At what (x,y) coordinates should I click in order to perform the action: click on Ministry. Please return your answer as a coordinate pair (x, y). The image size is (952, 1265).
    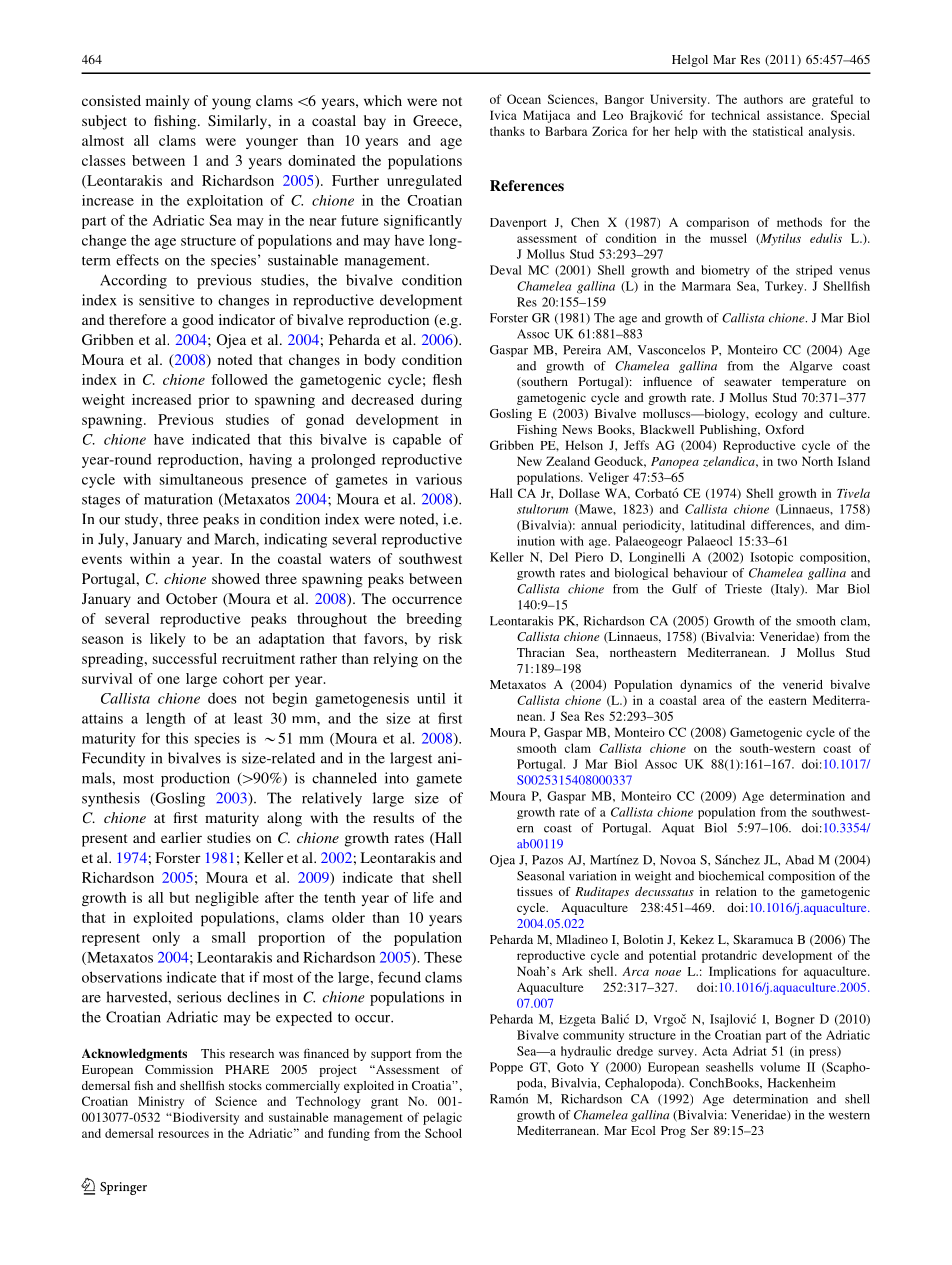
    Looking at the image, I should click on (161, 1102).
